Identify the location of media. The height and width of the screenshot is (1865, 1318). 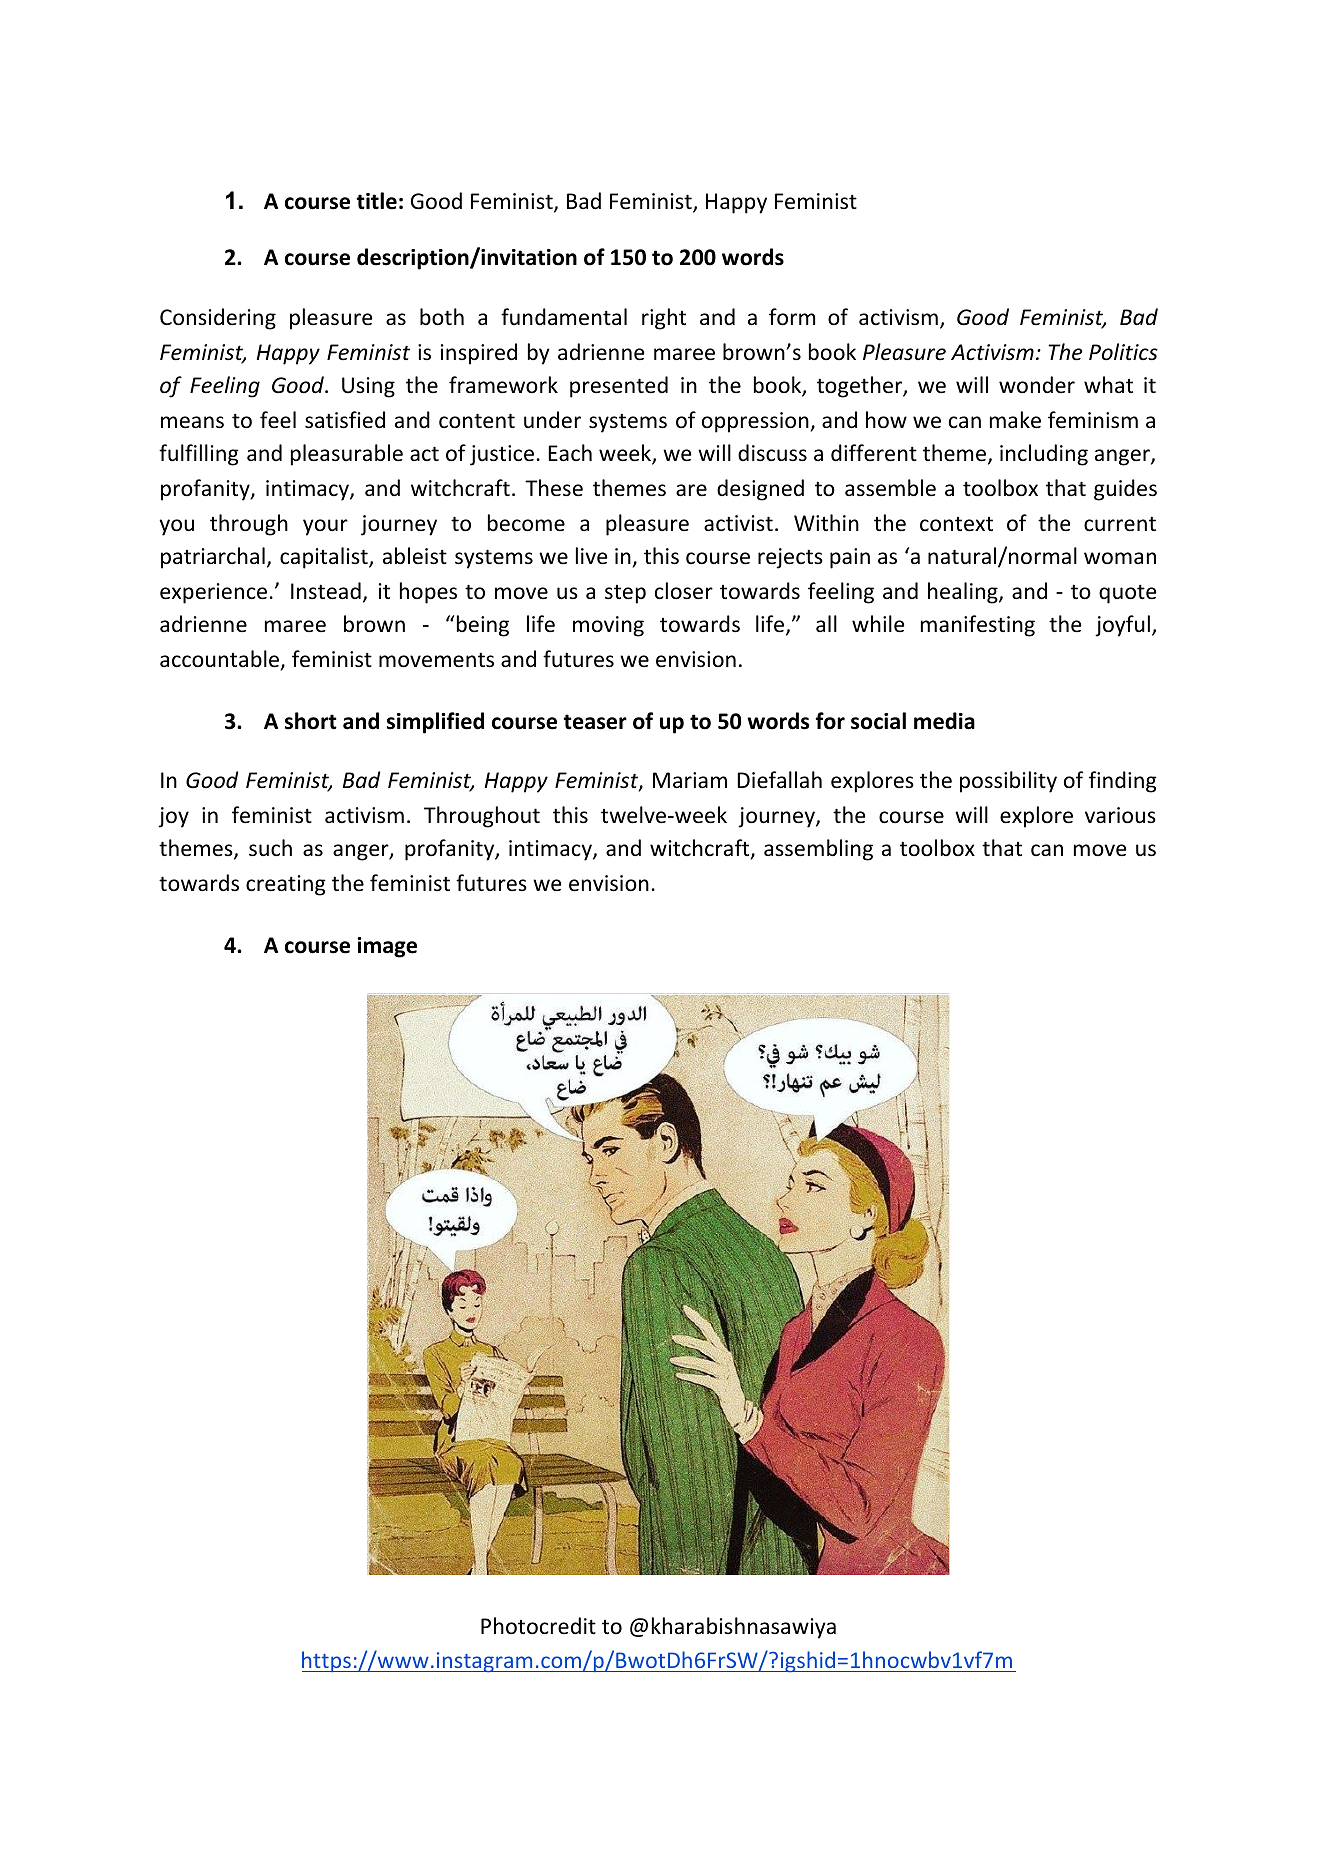
(944, 721).
